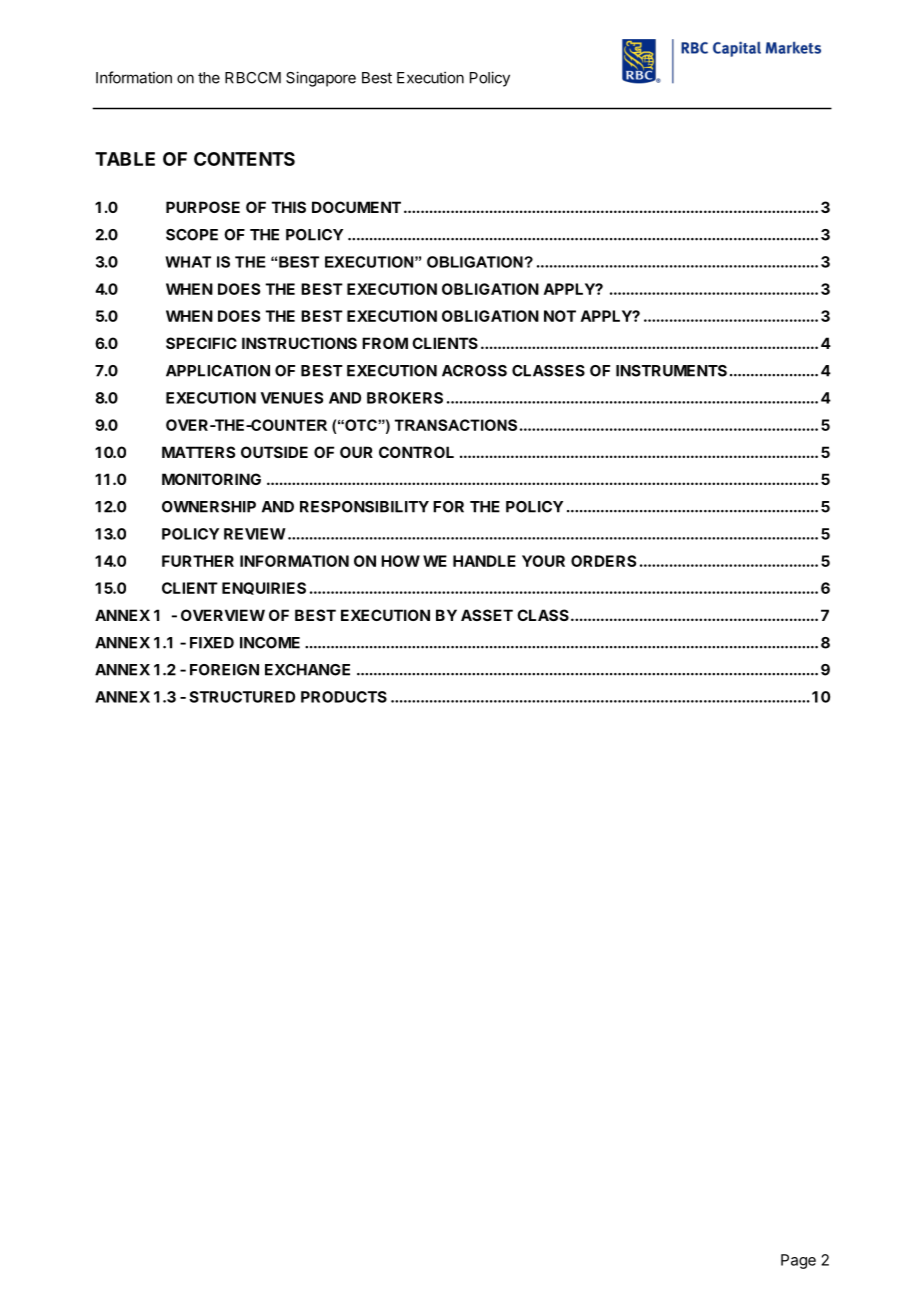 The width and height of the document is (924, 1308). What do you see at coordinates (224, 670) in the document?
I see `FOREIGN` at bounding box center [224, 670].
